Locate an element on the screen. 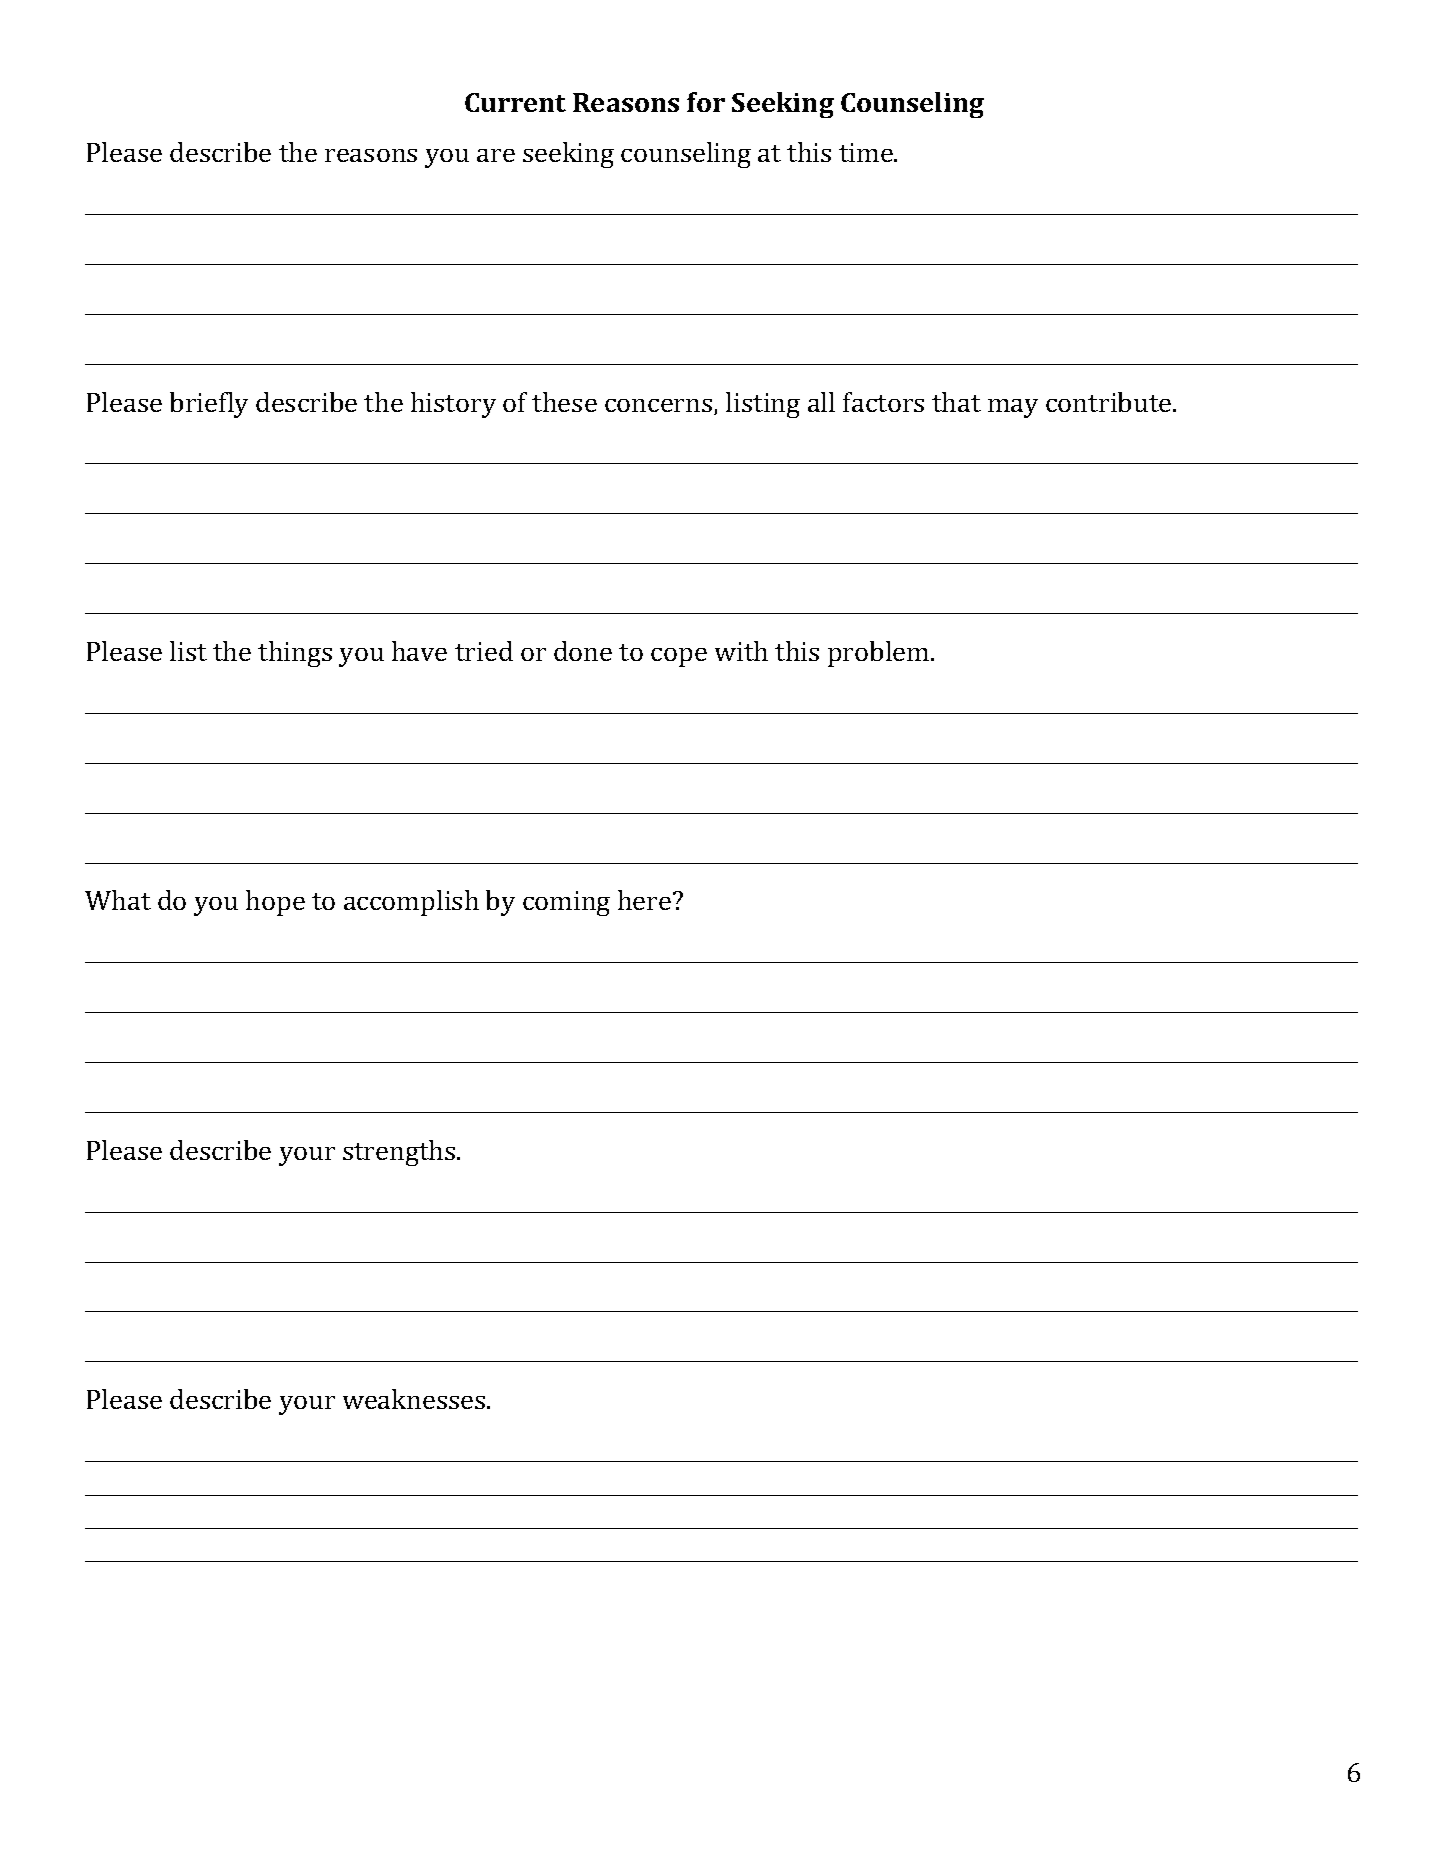 The image size is (1447, 1873). coming is located at coordinates (566, 903).
